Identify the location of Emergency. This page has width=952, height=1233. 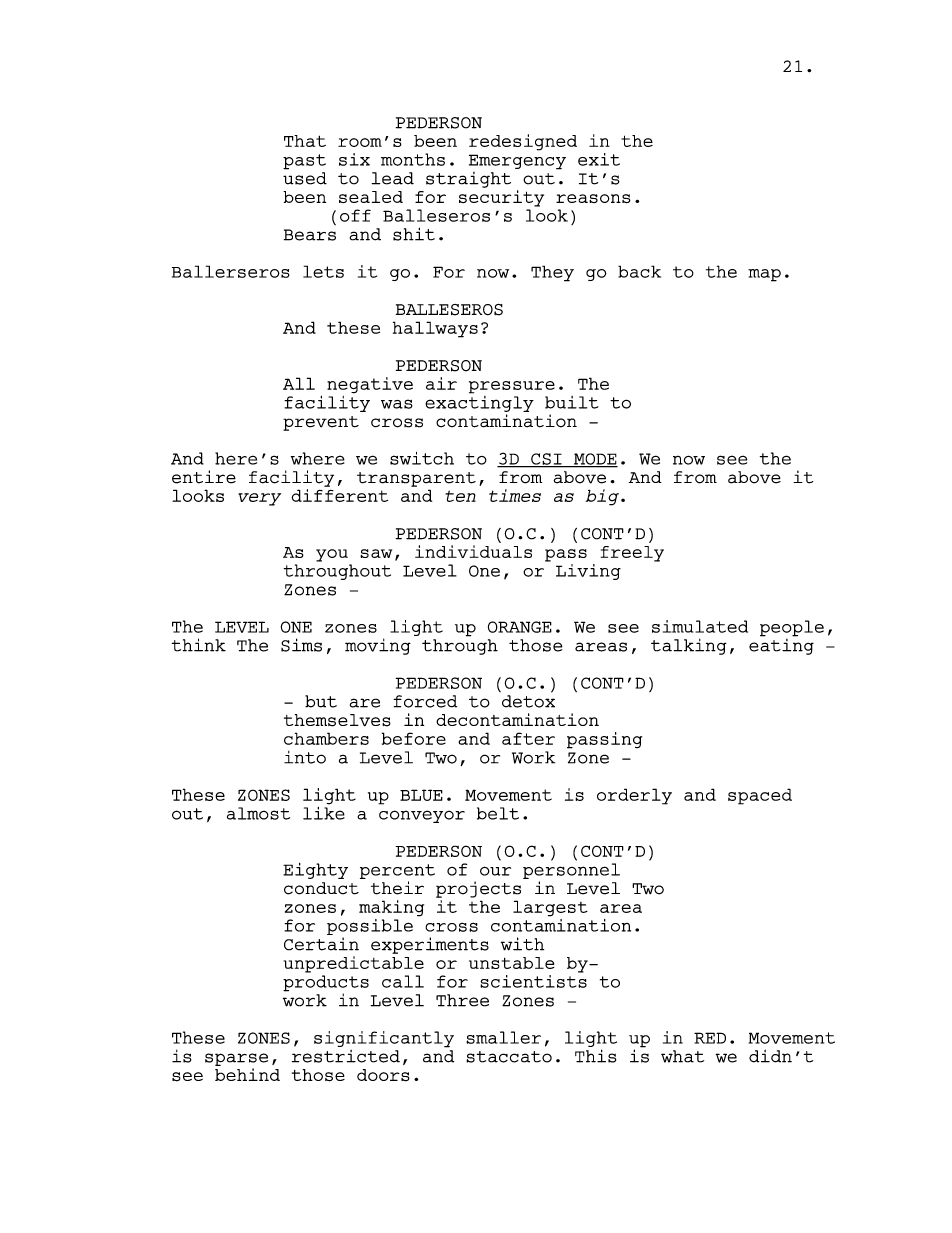
(517, 162).
